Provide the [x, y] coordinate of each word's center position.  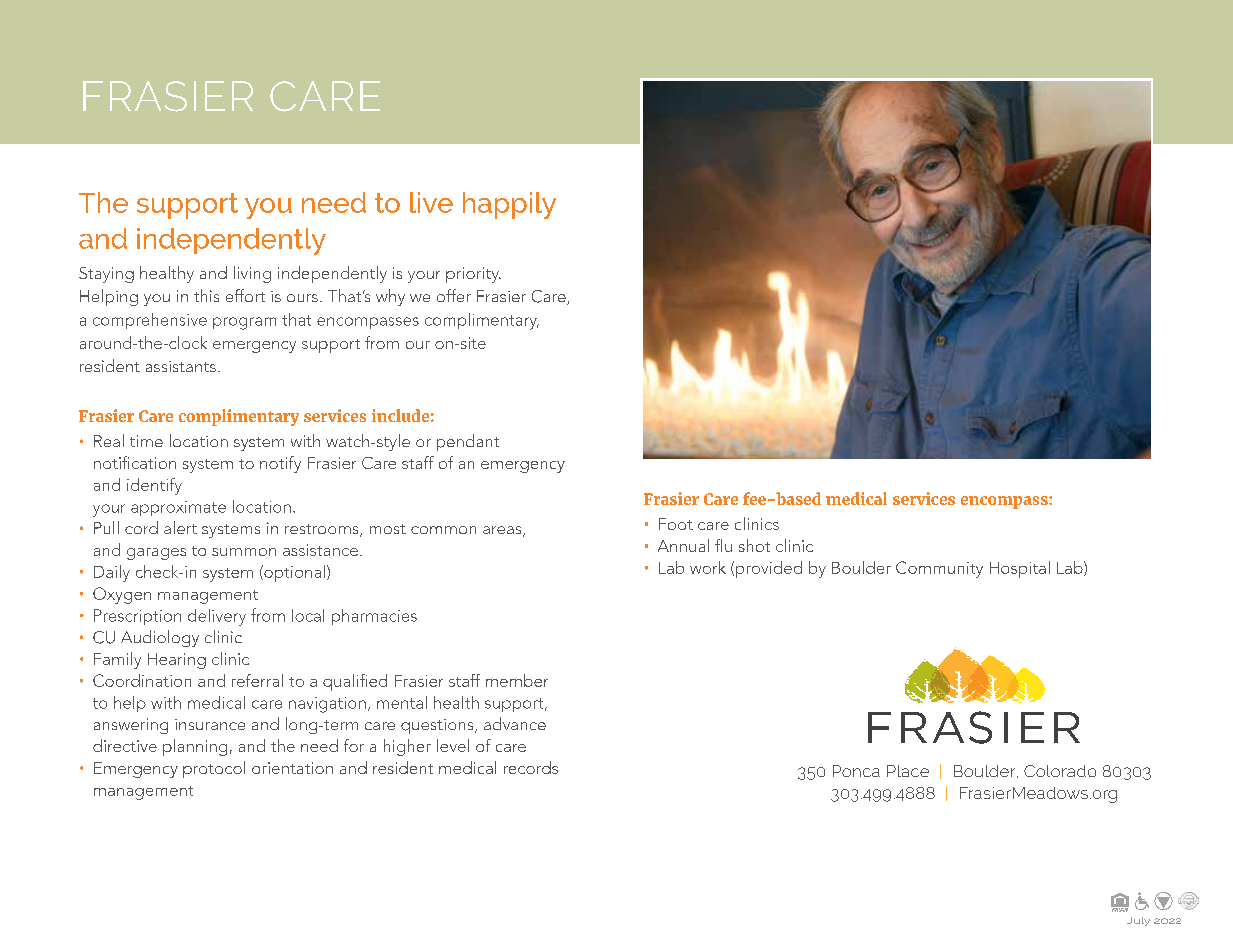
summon [244, 552]
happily [509, 205]
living [252, 274]
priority [473, 275]
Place [908, 771]
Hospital [1020, 569]
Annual [683, 545]
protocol [214, 769]
